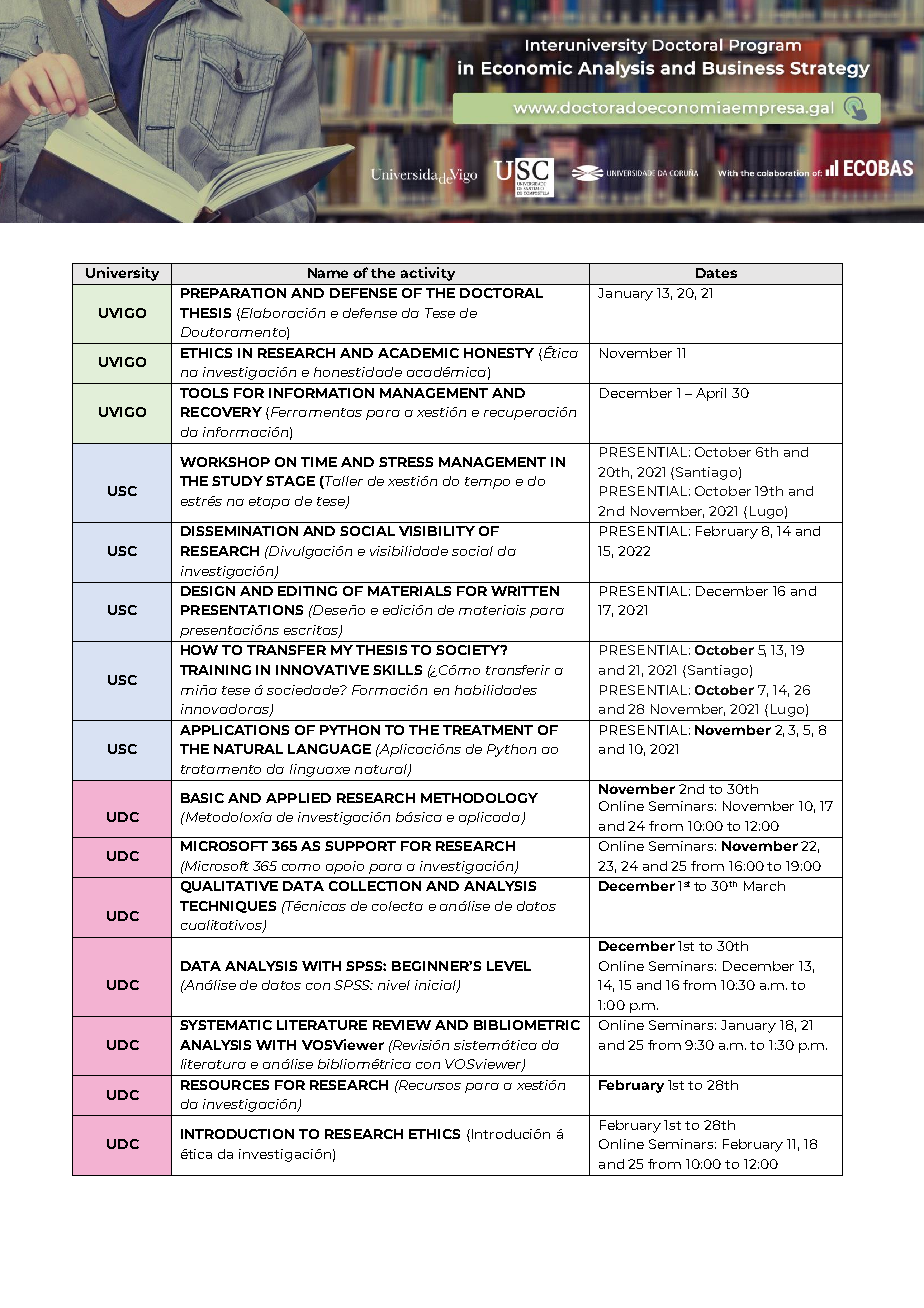  What do you see at coordinates (509, 966) in the page?
I see `LEVEL` at bounding box center [509, 966].
